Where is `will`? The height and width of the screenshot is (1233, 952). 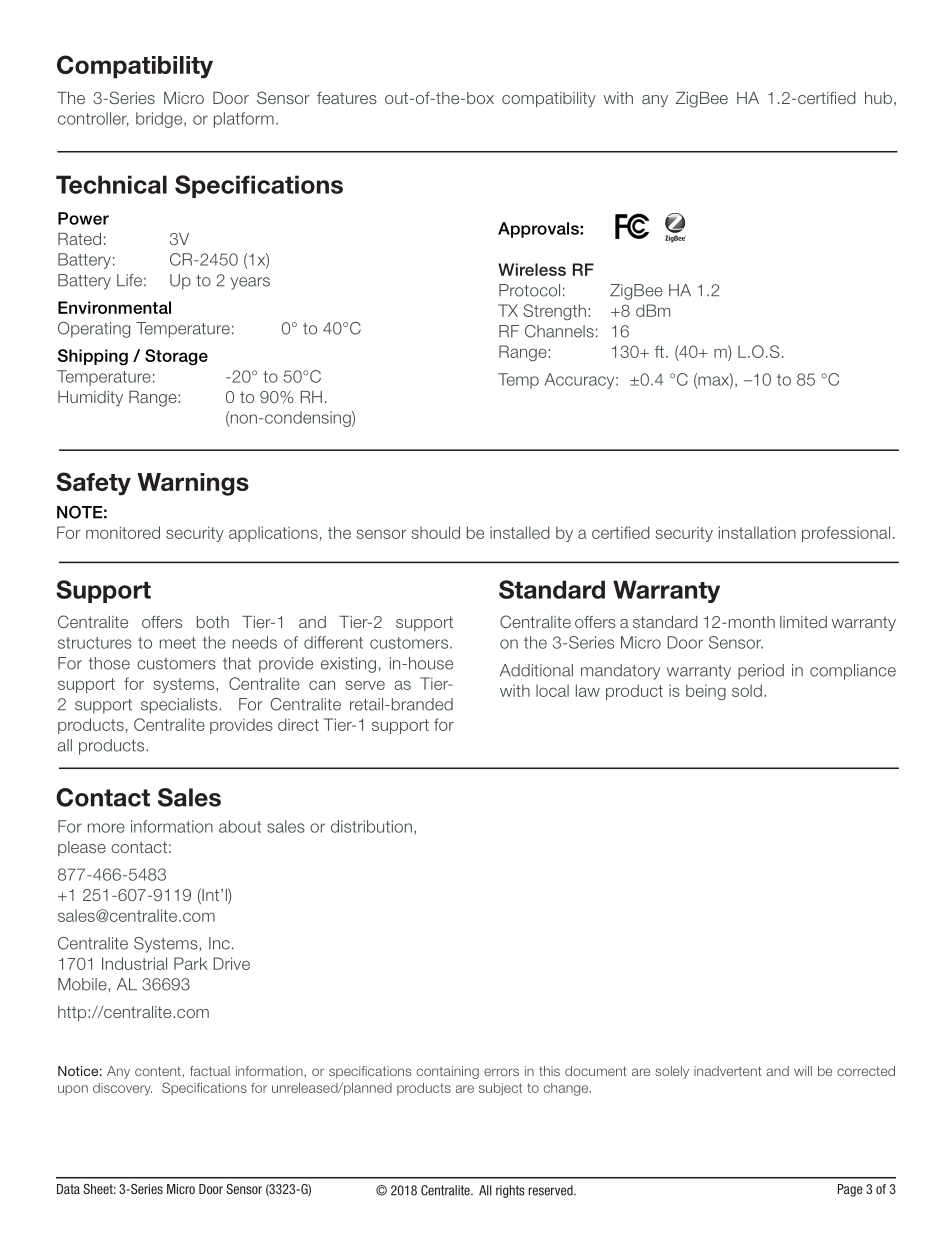 will is located at coordinates (803, 1071).
